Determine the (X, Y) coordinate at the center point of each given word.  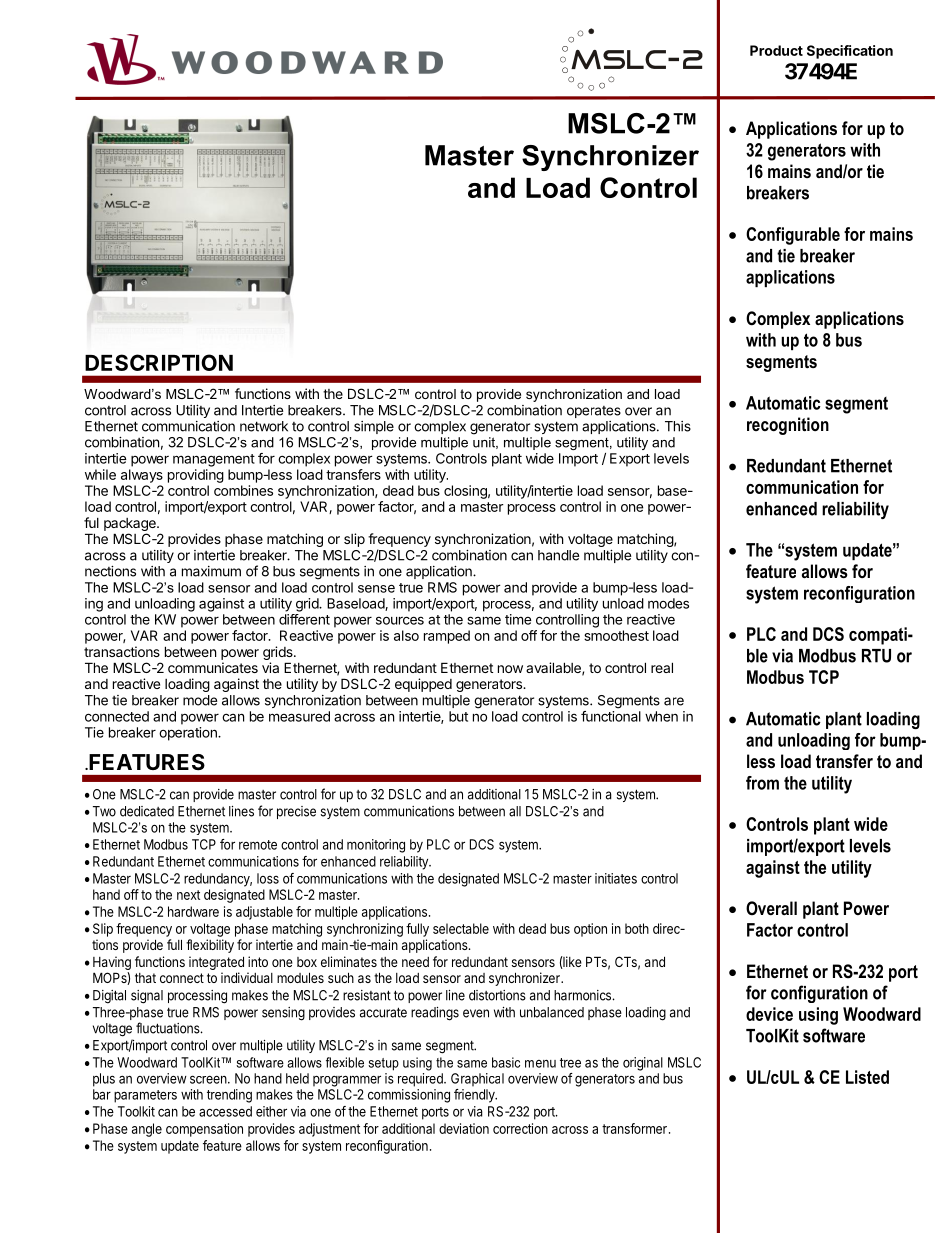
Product (776, 50)
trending (229, 1096)
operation (189, 734)
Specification (850, 52)
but (458, 716)
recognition (788, 426)
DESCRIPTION (159, 362)
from (762, 783)
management (214, 460)
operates (594, 412)
